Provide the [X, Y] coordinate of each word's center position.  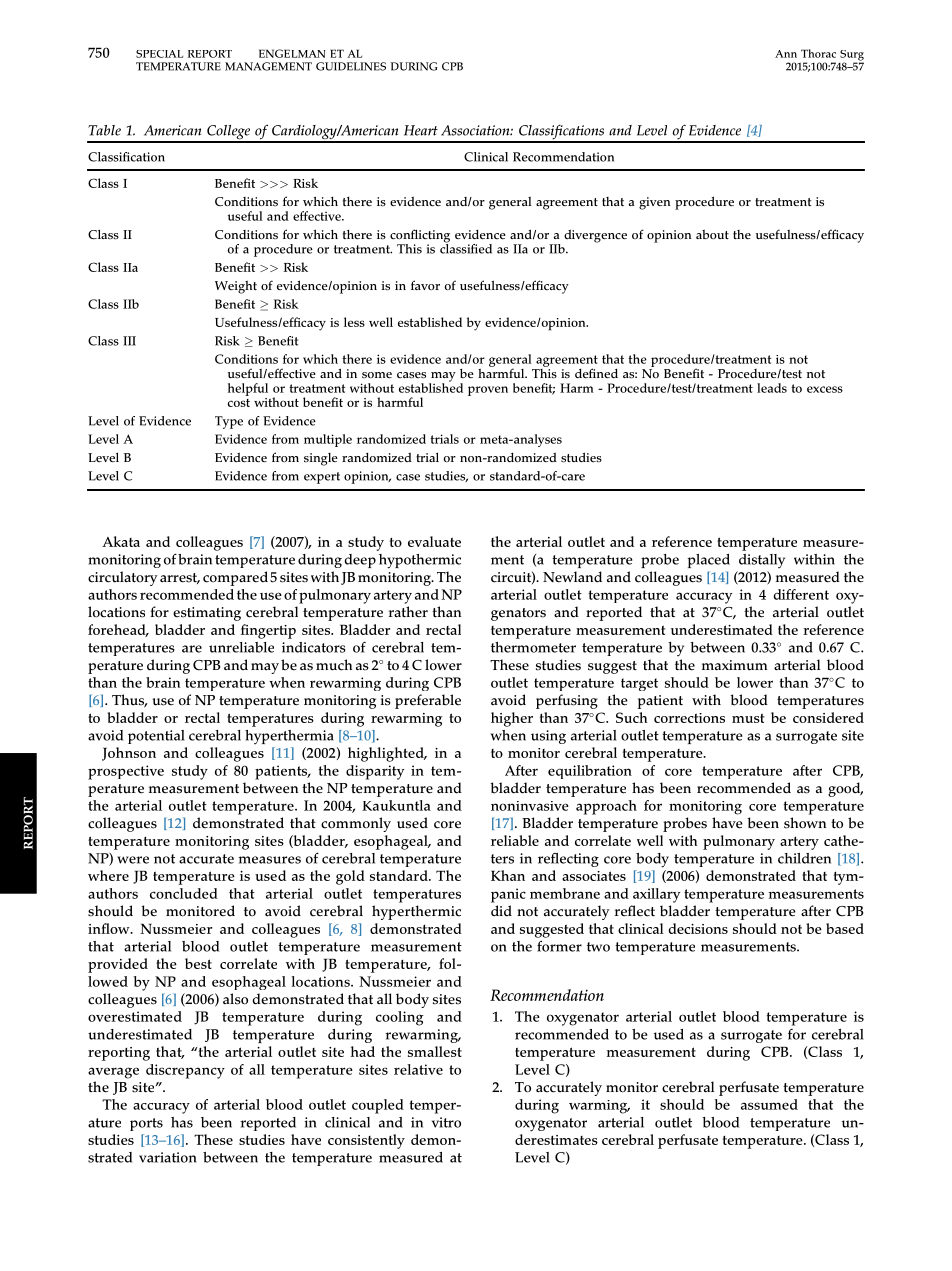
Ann [786, 54]
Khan [508, 875]
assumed [769, 1104]
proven [488, 391]
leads [772, 388]
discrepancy [185, 1071]
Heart [421, 130]
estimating [207, 614]
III [129, 341]
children [804, 858]
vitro [446, 1122]
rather [408, 612]
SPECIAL [159, 54]
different [801, 594]
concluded [184, 893]
